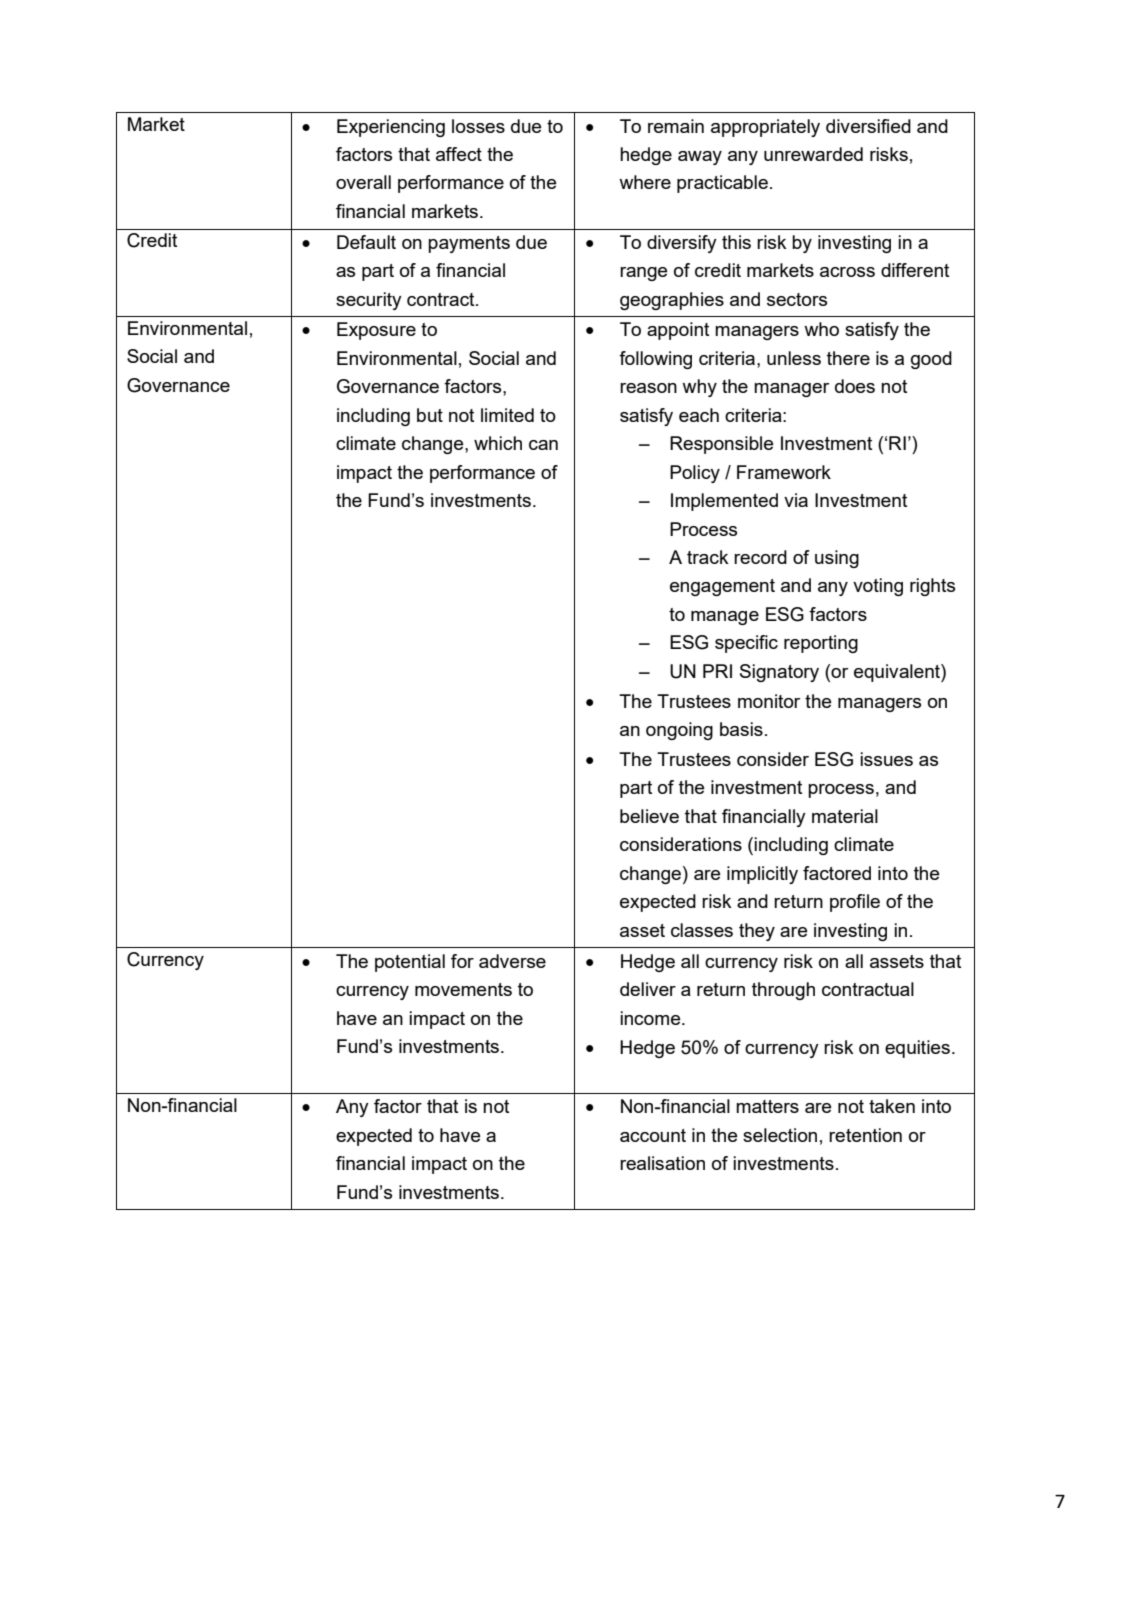  I want to click on retention, so click(865, 1135).
